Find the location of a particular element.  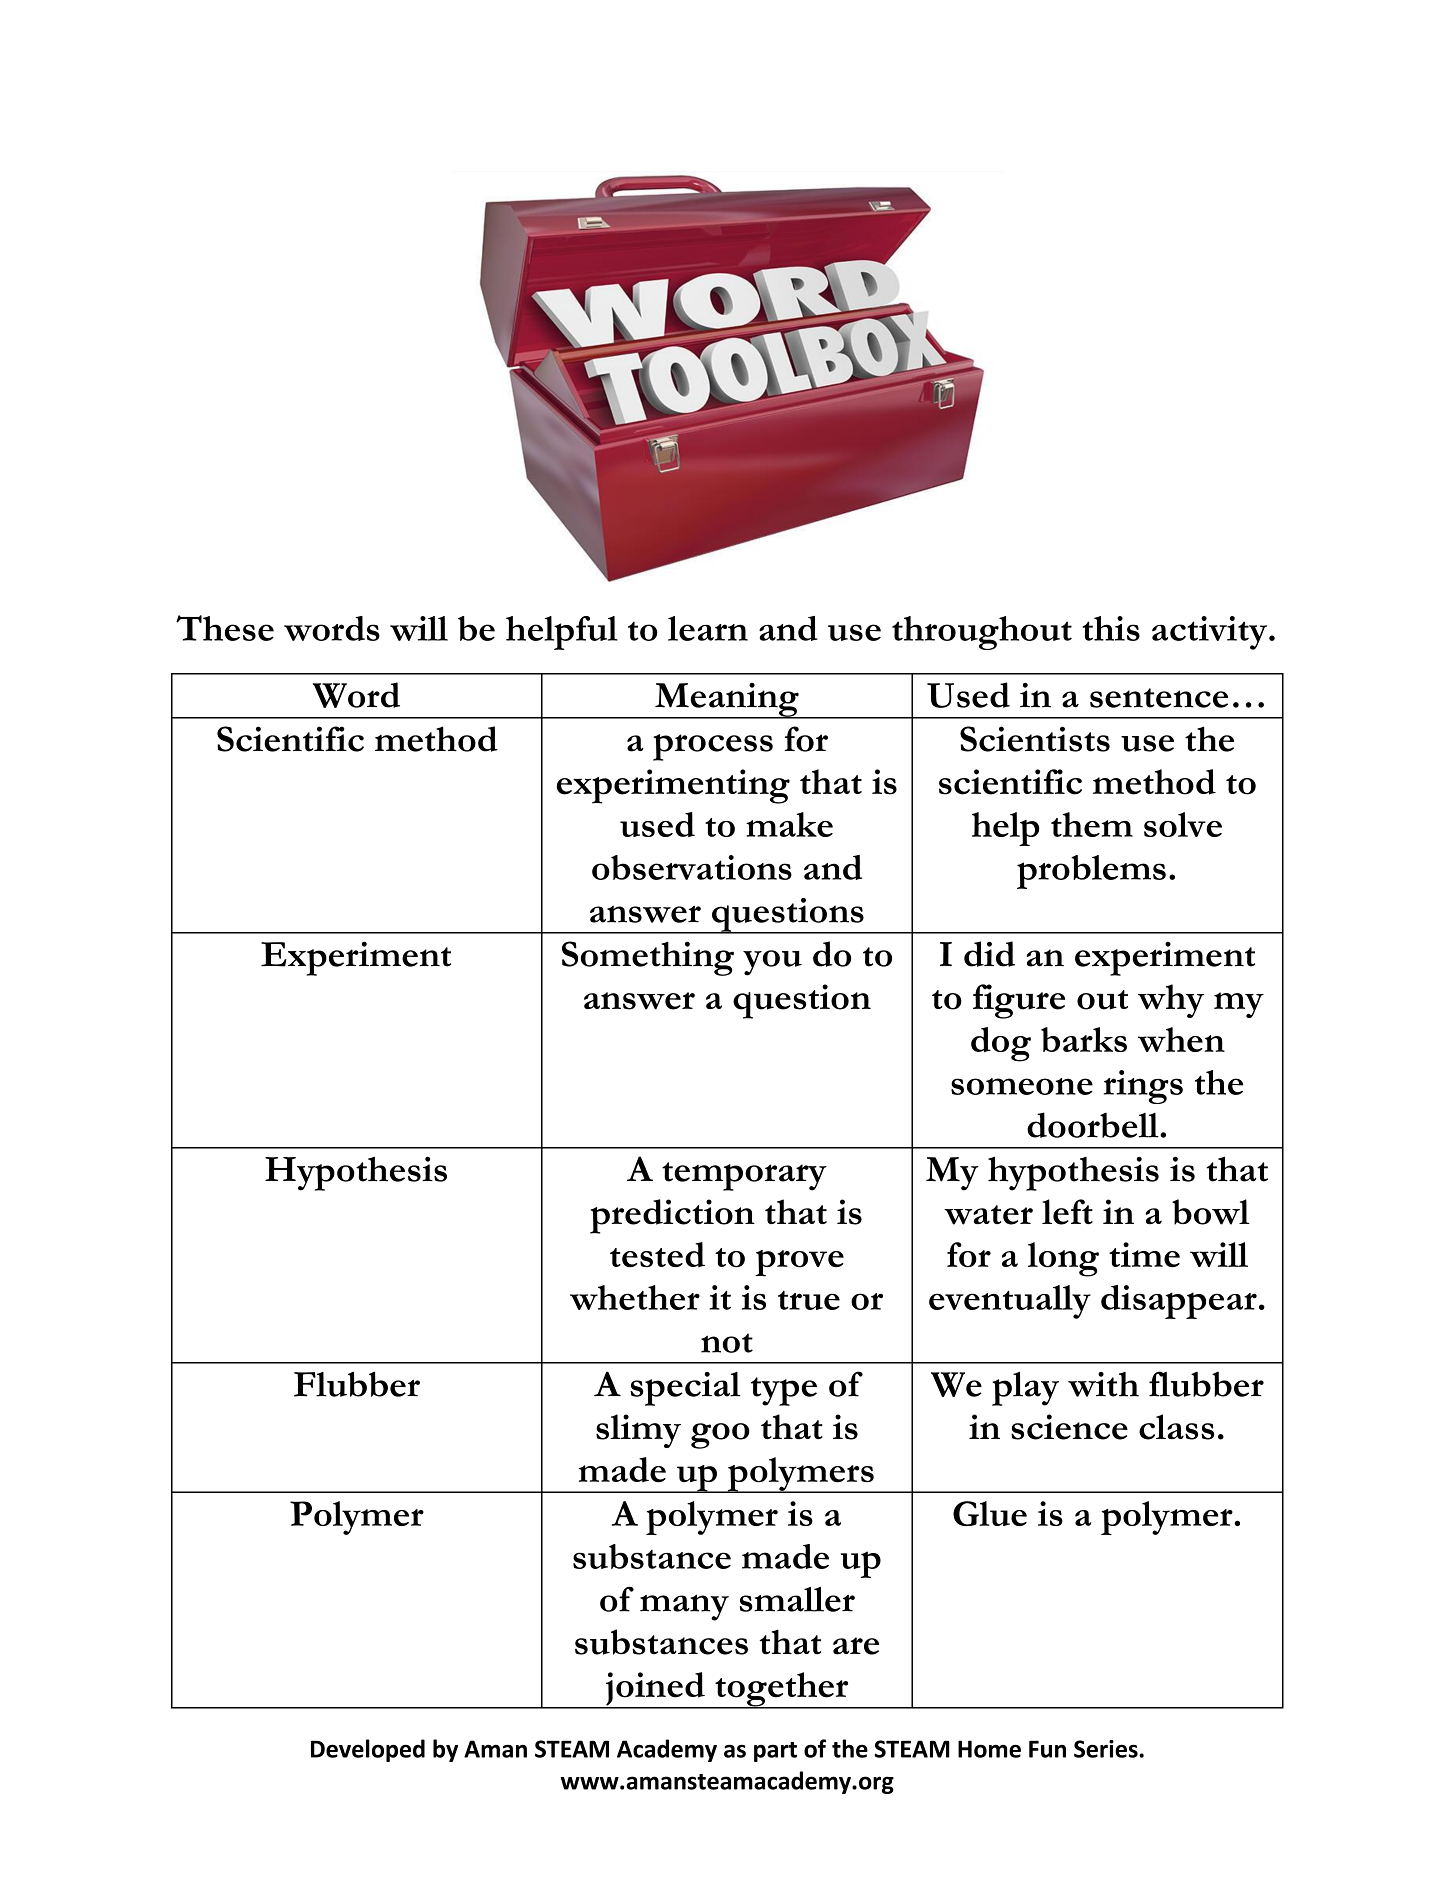

prediction is located at coordinates (672, 1216).
